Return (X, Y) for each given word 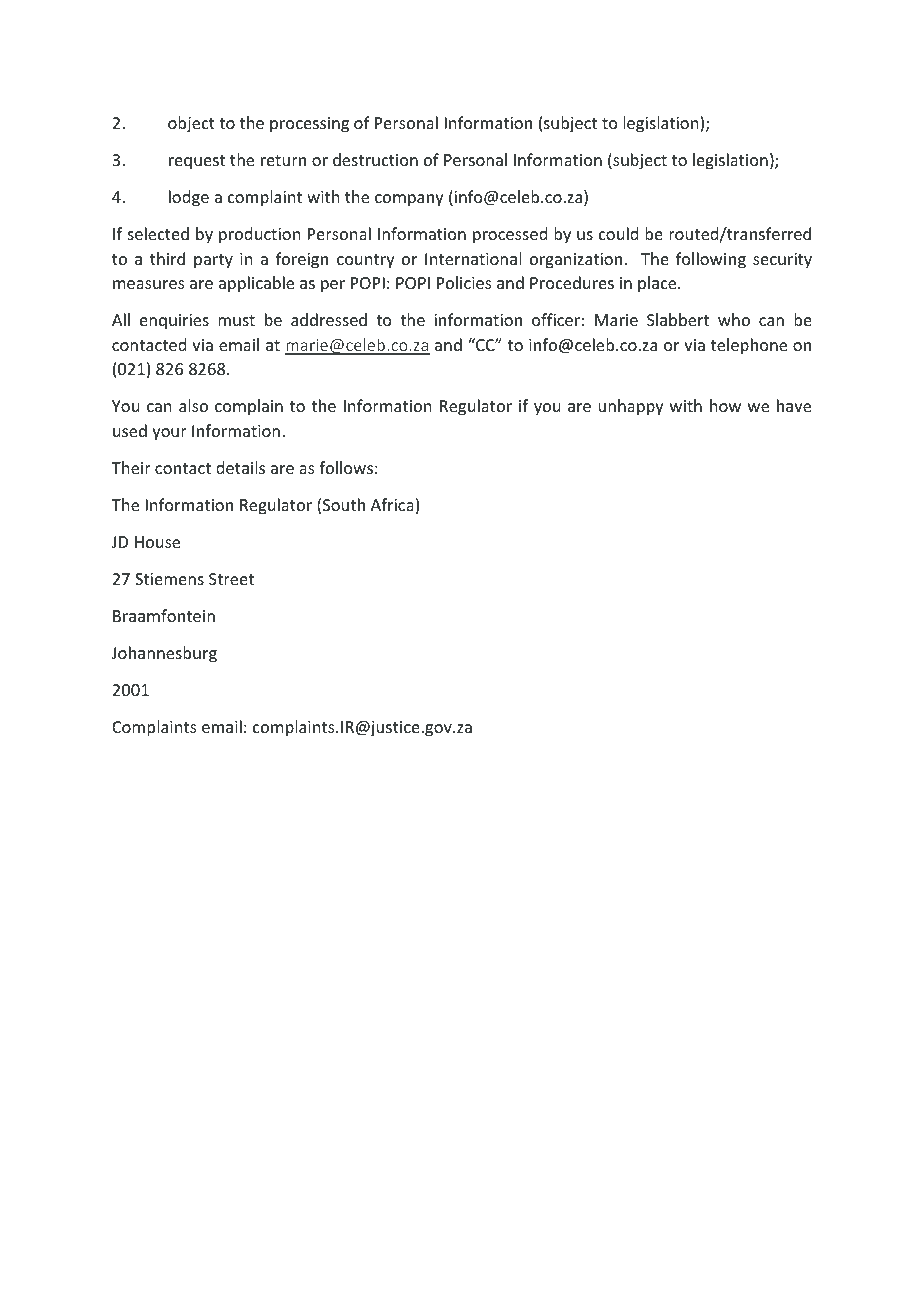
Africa (392, 504)
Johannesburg (164, 654)
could (618, 233)
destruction (375, 159)
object (191, 124)
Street (231, 579)
